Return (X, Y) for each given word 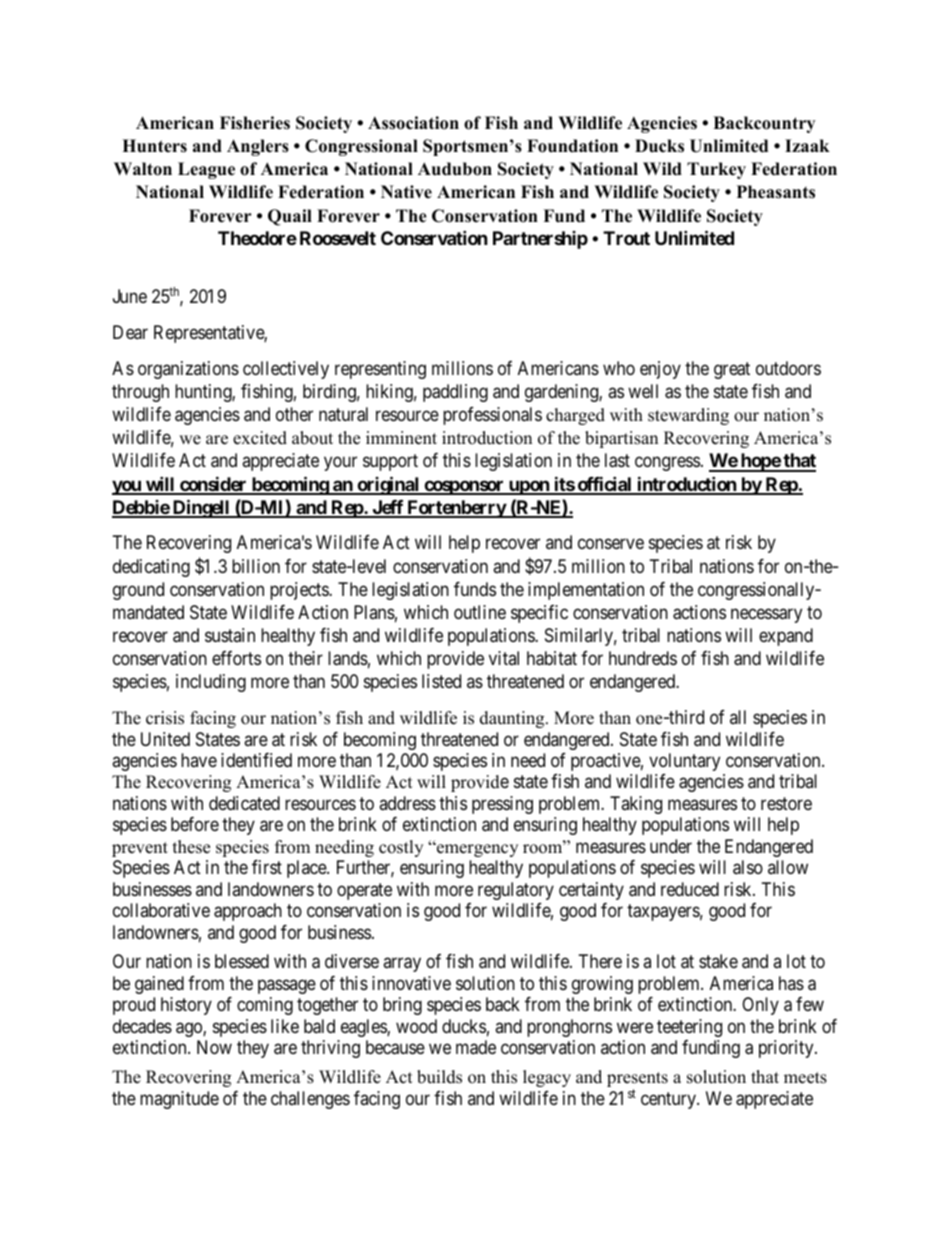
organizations (188, 370)
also (748, 867)
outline (480, 612)
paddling (455, 393)
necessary (766, 615)
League (206, 170)
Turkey (716, 170)
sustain (230, 635)
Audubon (455, 169)
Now (214, 1047)
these (191, 847)
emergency (476, 850)
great (732, 370)
